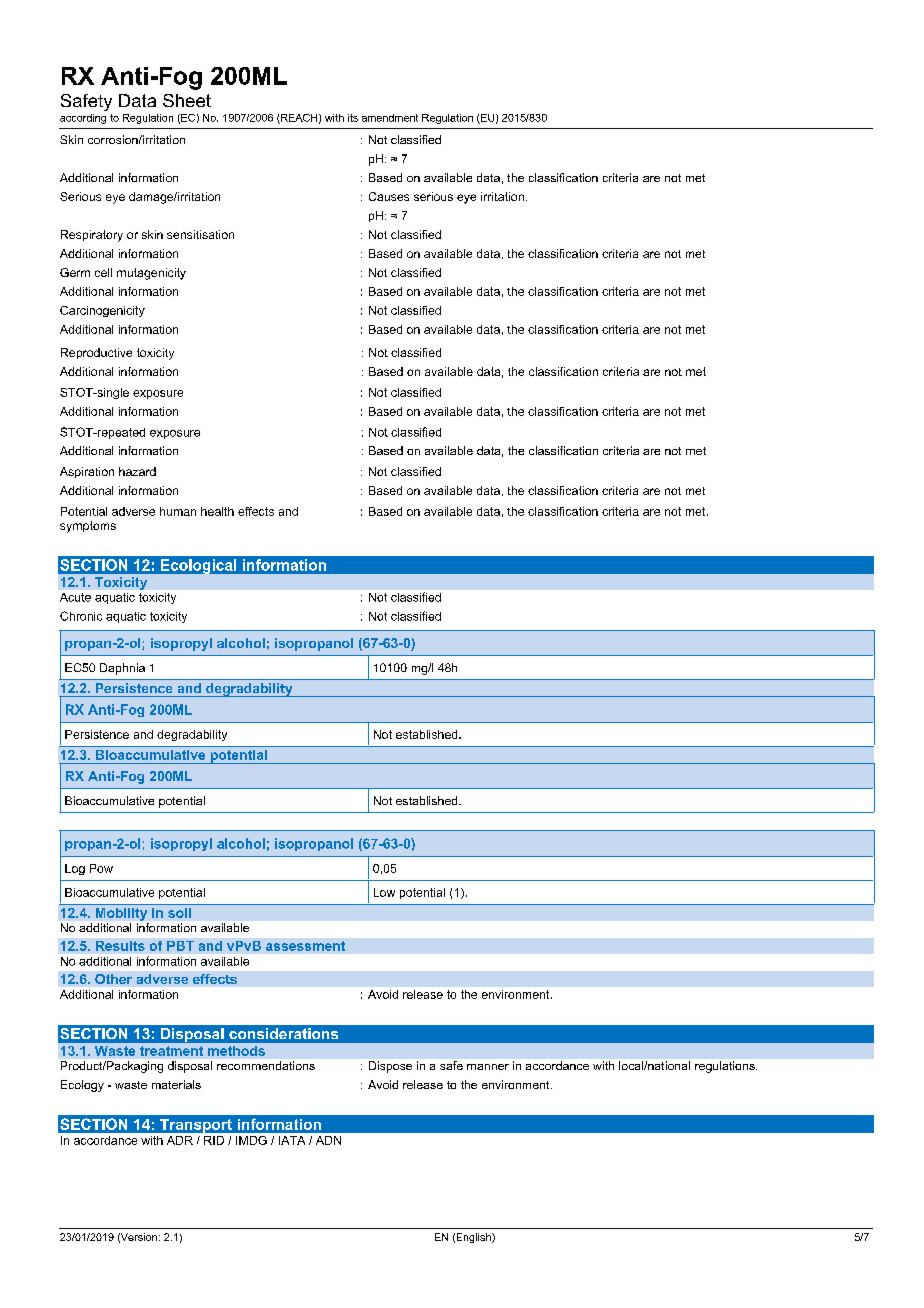  Describe the element at coordinates (266, 1065) in the screenshot. I see `recommendations` at that location.
